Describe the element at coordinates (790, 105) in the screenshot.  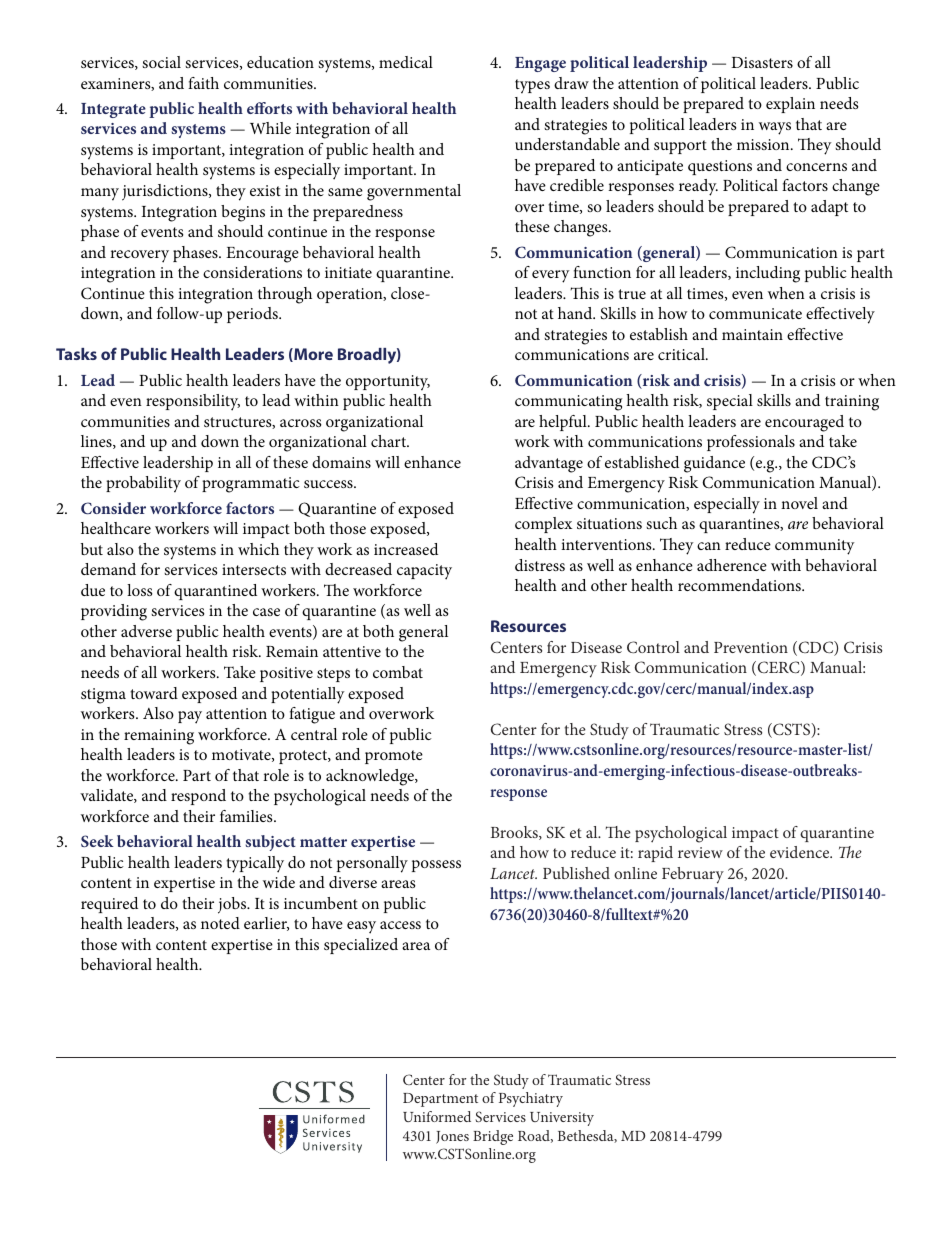
I see `explain` at that location.
